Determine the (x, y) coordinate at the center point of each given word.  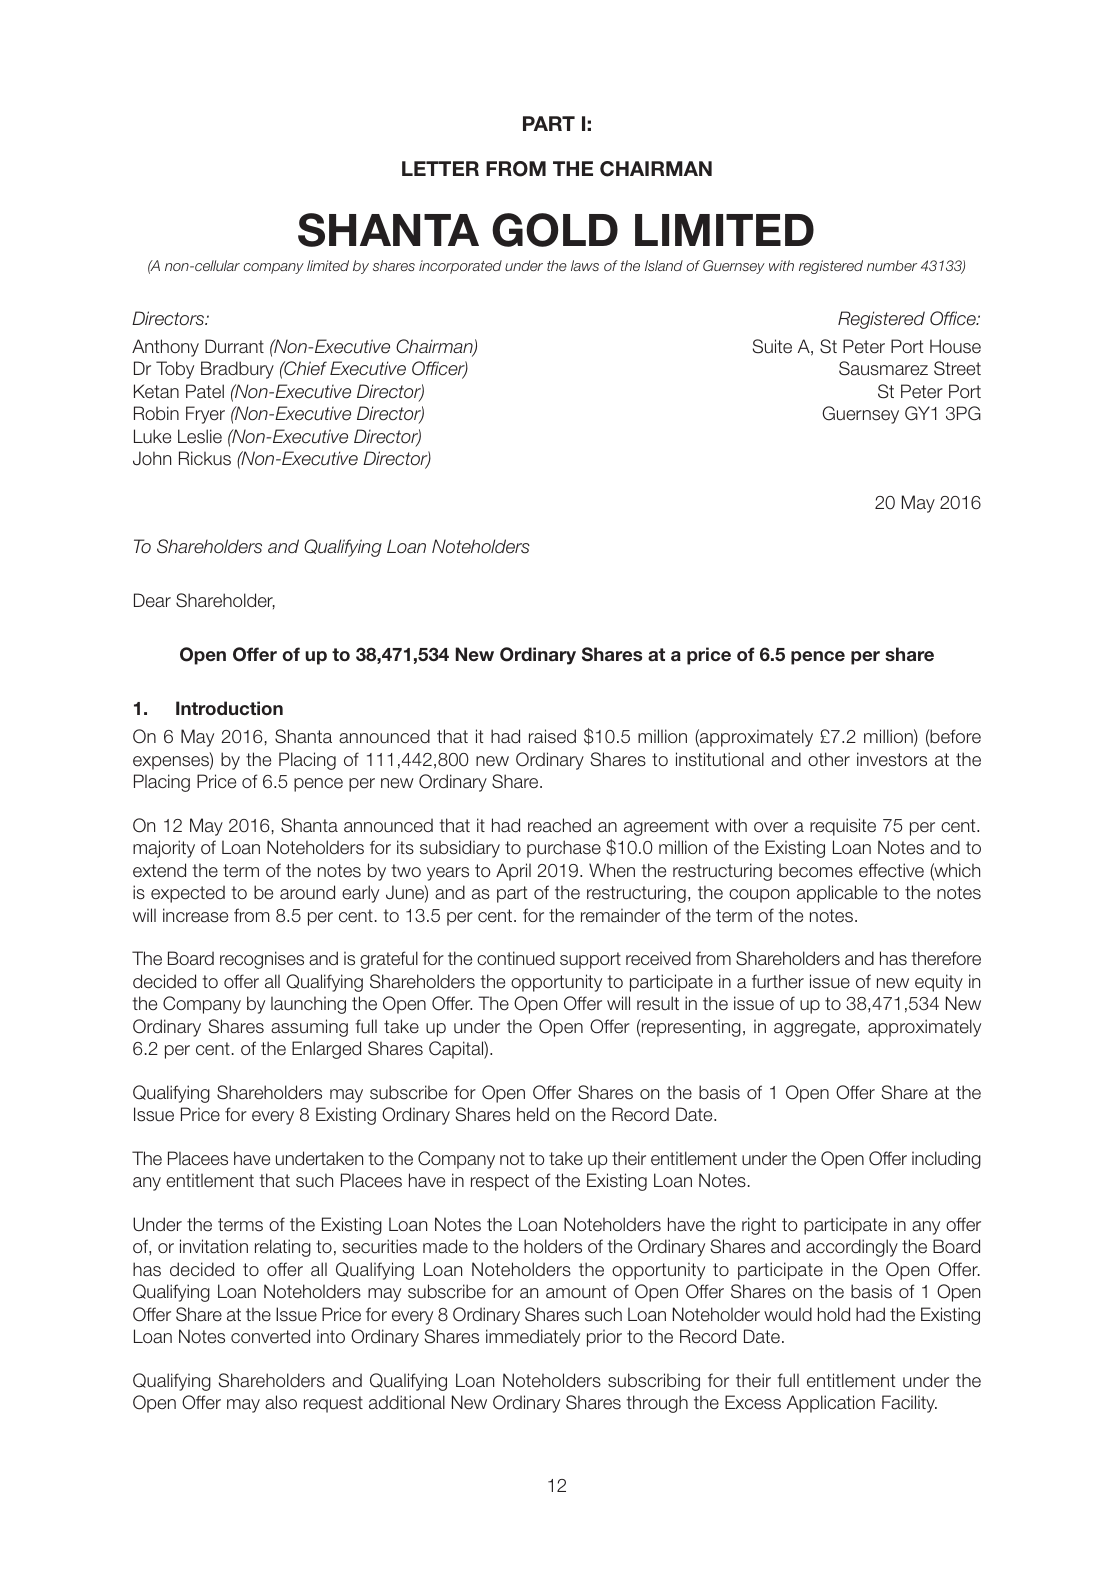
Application (831, 1404)
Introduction (229, 708)
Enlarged (326, 1050)
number (892, 265)
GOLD (555, 230)
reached (559, 825)
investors (892, 759)
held (533, 1114)
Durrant (234, 346)
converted (270, 1336)
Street (957, 368)
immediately (533, 1338)
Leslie (200, 436)
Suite (772, 346)
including (946, 1160)
